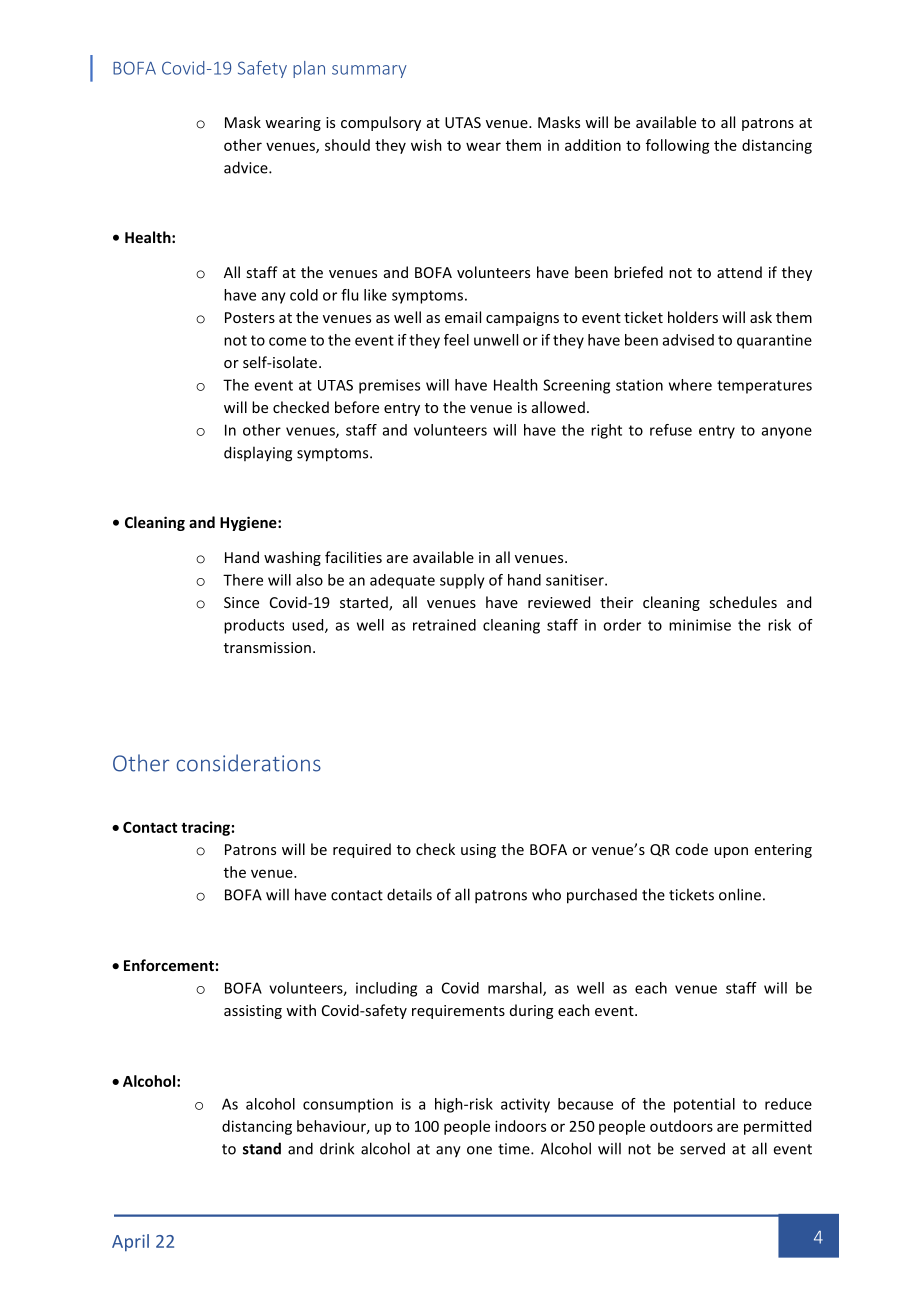  I want to click on wish, so click(426, 145).
